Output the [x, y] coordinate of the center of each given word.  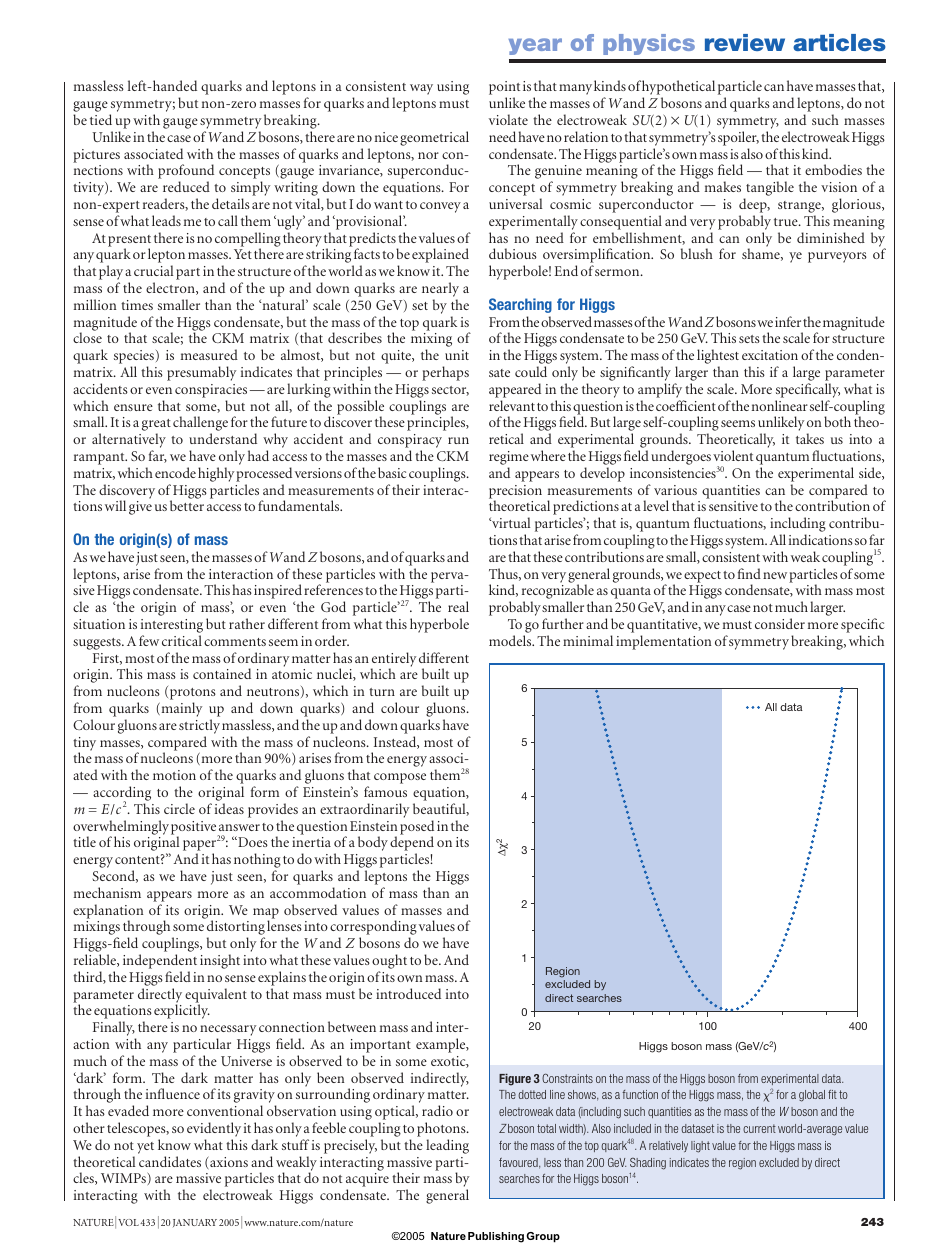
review [745, 42]
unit [457, 355]
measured [209, 354]
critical [182, 640]
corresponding [373, 929]
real [458, 606]
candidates [170, 1161]
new [775, 575]
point [504, 89]
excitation [770, 355]
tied [101, 119]
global [812, 1096]
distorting [236, 929]
